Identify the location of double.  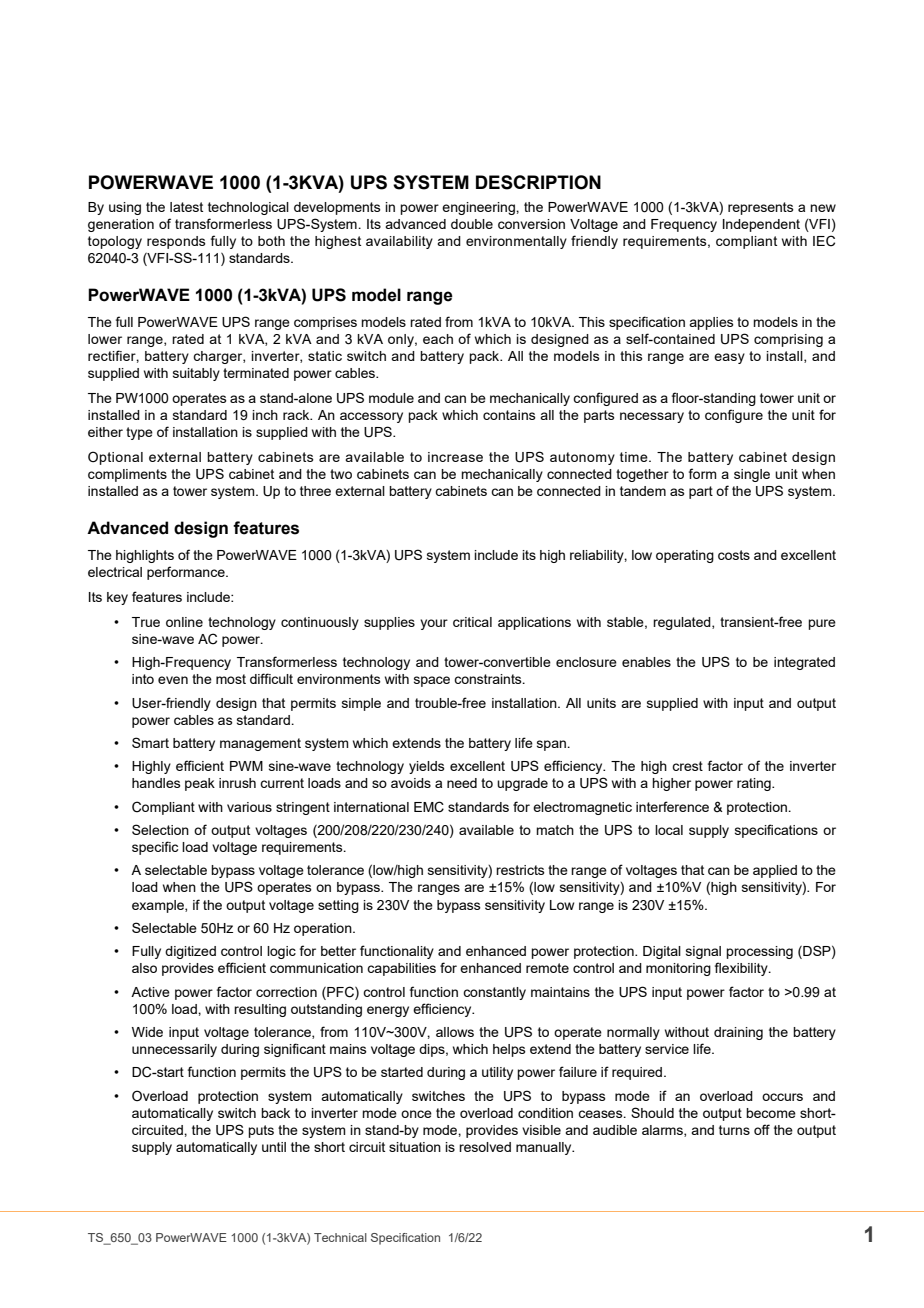
(472, 224).
